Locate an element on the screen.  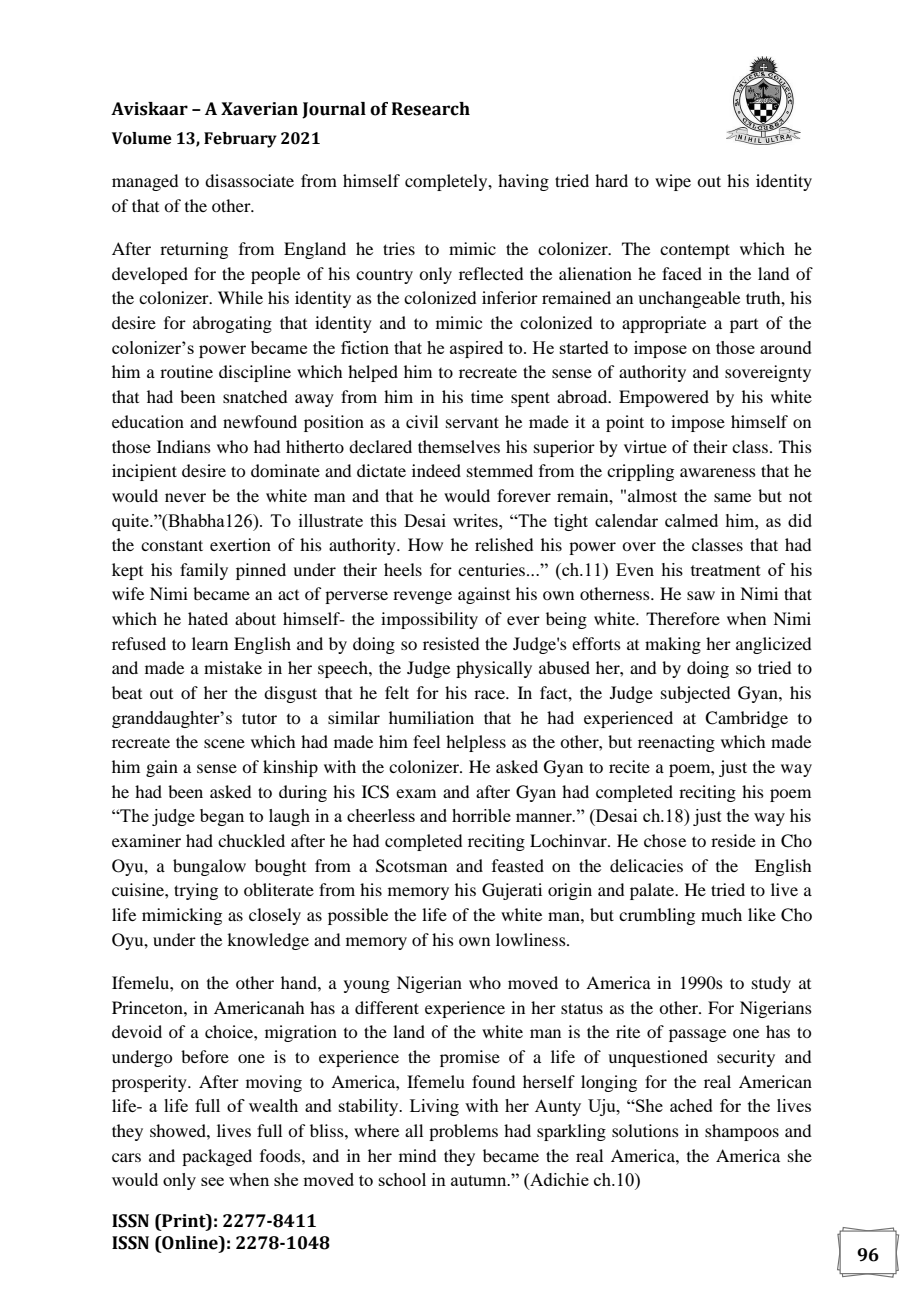
wipe is located at coordinates (673, 182).
